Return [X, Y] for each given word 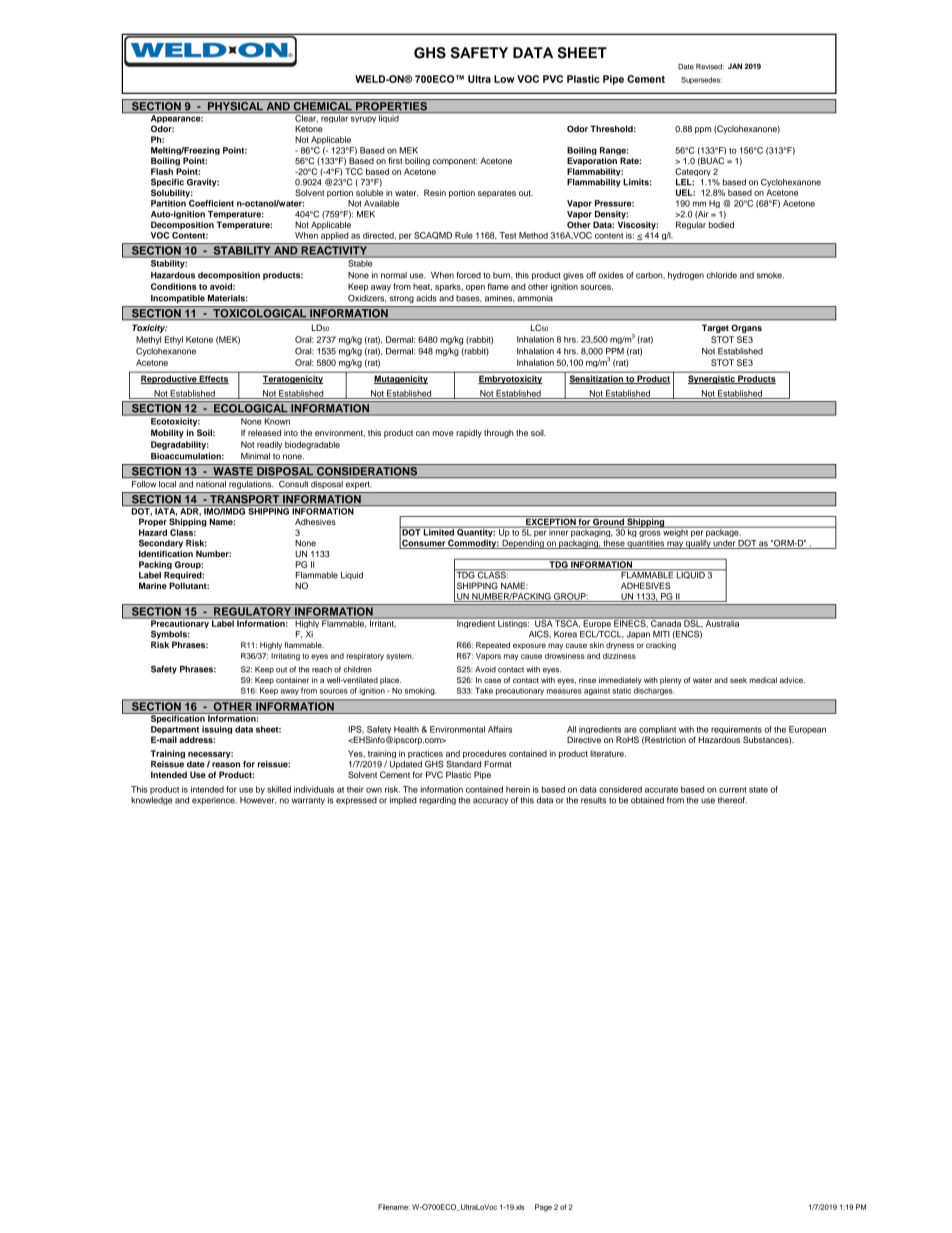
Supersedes [701, 80]
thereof [732, 800]
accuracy [490, 801]
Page [543, 1208]
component [454, 162]
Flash [162, 171]
